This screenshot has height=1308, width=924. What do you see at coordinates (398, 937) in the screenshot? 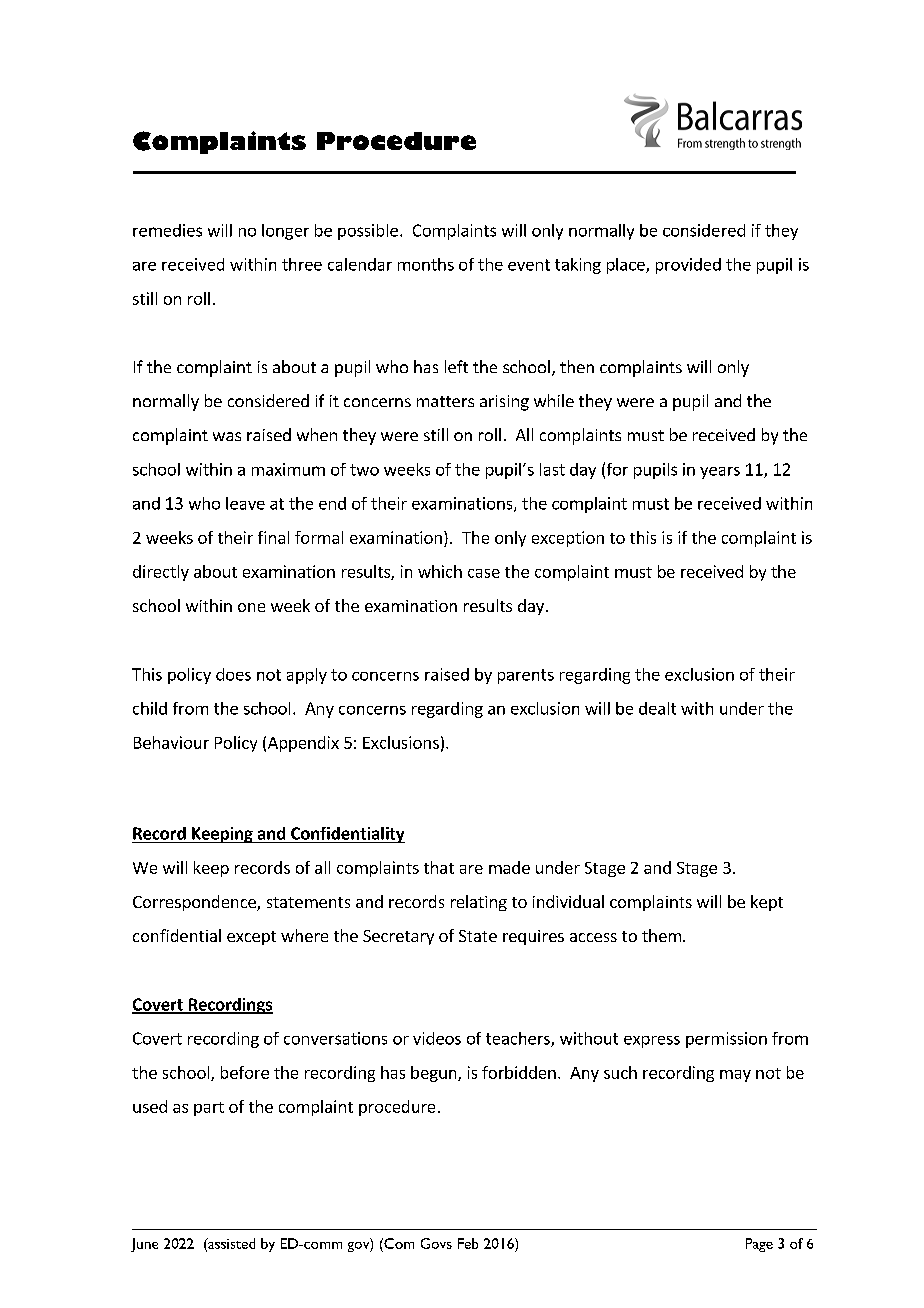
I see `Secretary` at bounding box center [398, 937].
